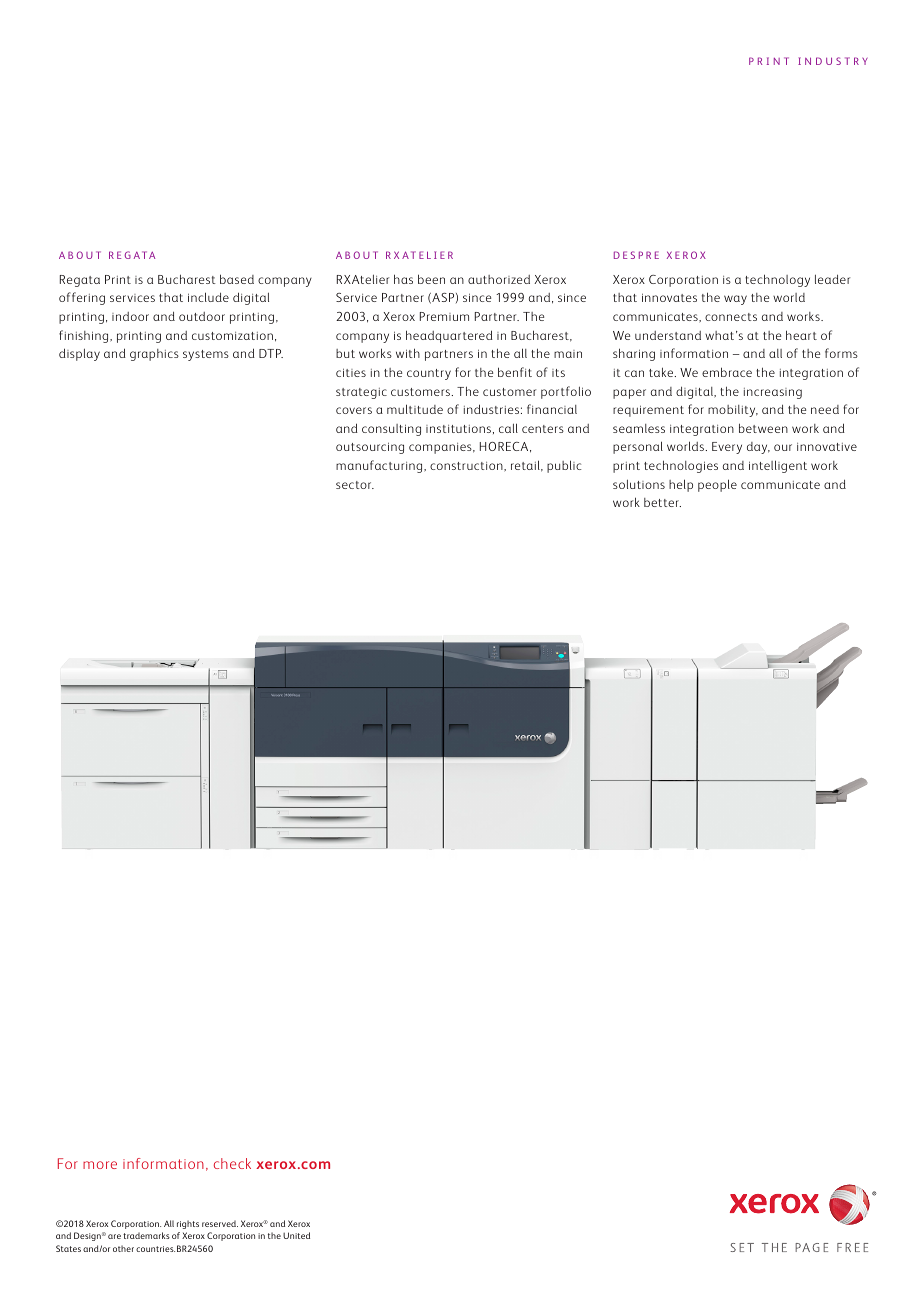 This image has height=1308, width=924. I want to click on better, so click(662, 502).
